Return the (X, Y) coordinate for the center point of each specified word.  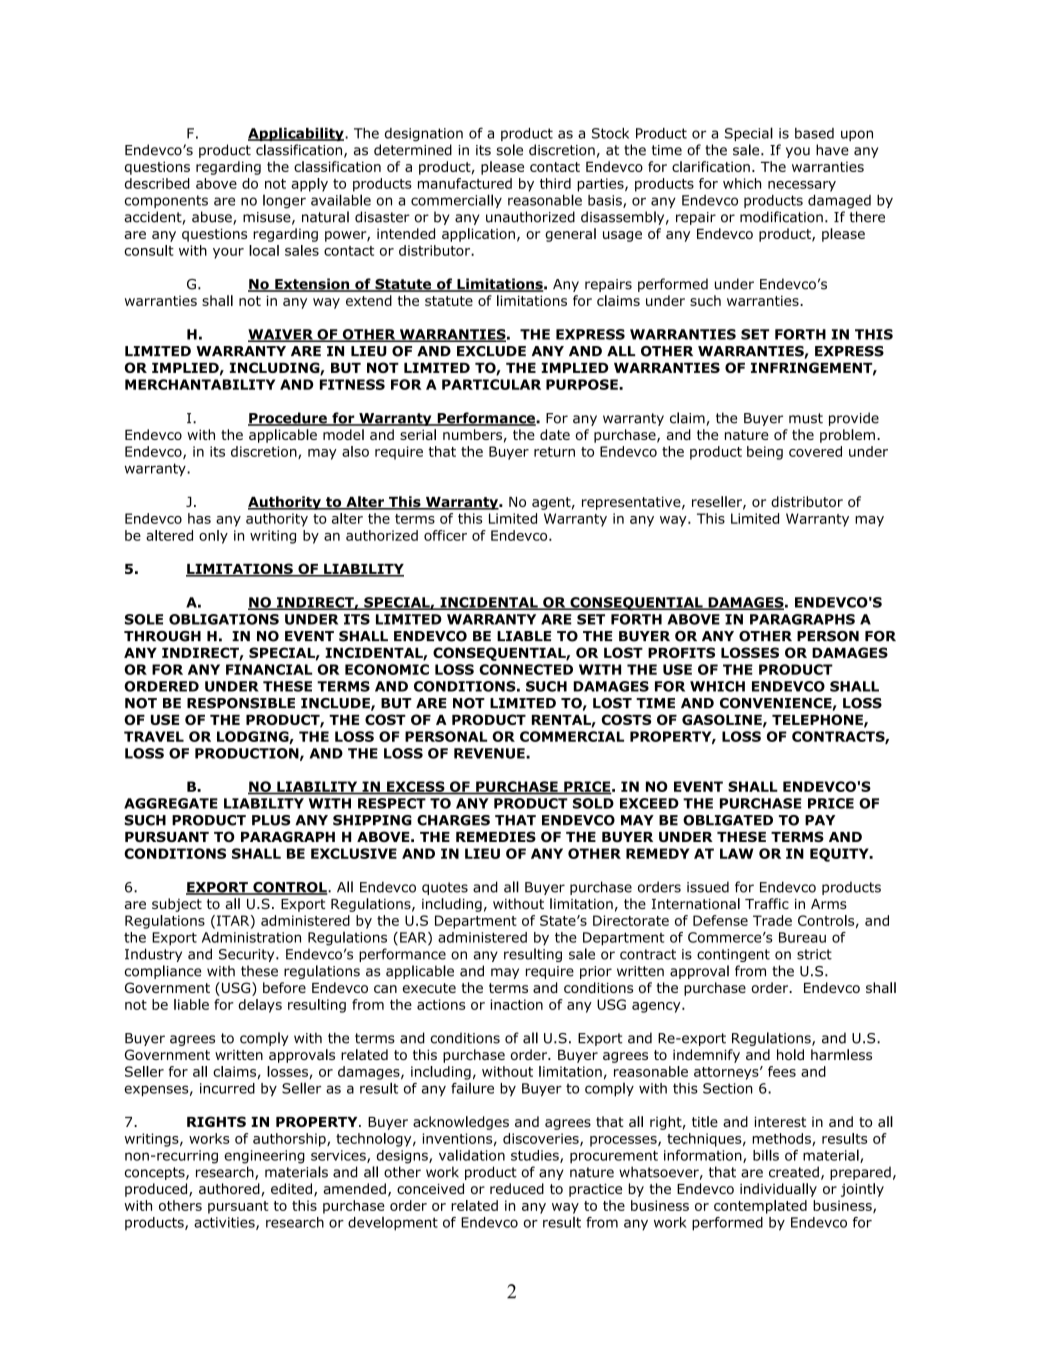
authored (229, 1188)
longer (284, 202)
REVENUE (490, 753)
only (213, 537)
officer (445, 535)
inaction (516, 1004)
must (806, 418)
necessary (802, 186)
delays (260, 1006)
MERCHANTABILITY (200, 384)
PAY (820, 820)
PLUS (271, 820)
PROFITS (681, 652)
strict (814, 954)
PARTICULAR (491, 384)
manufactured (465, 183)
